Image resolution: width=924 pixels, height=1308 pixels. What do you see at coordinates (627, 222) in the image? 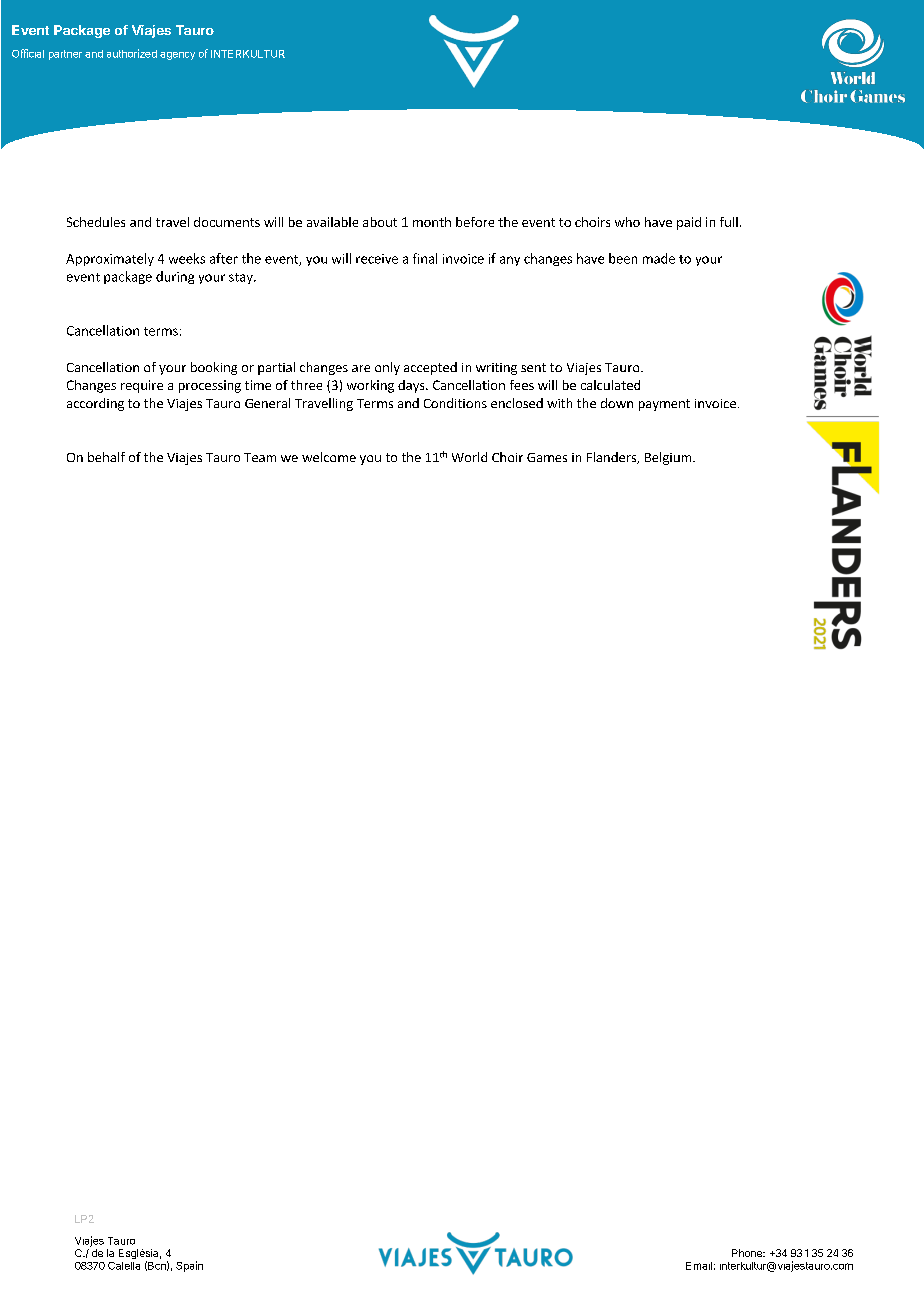
I see `who` at bounding box center [627, 222].
